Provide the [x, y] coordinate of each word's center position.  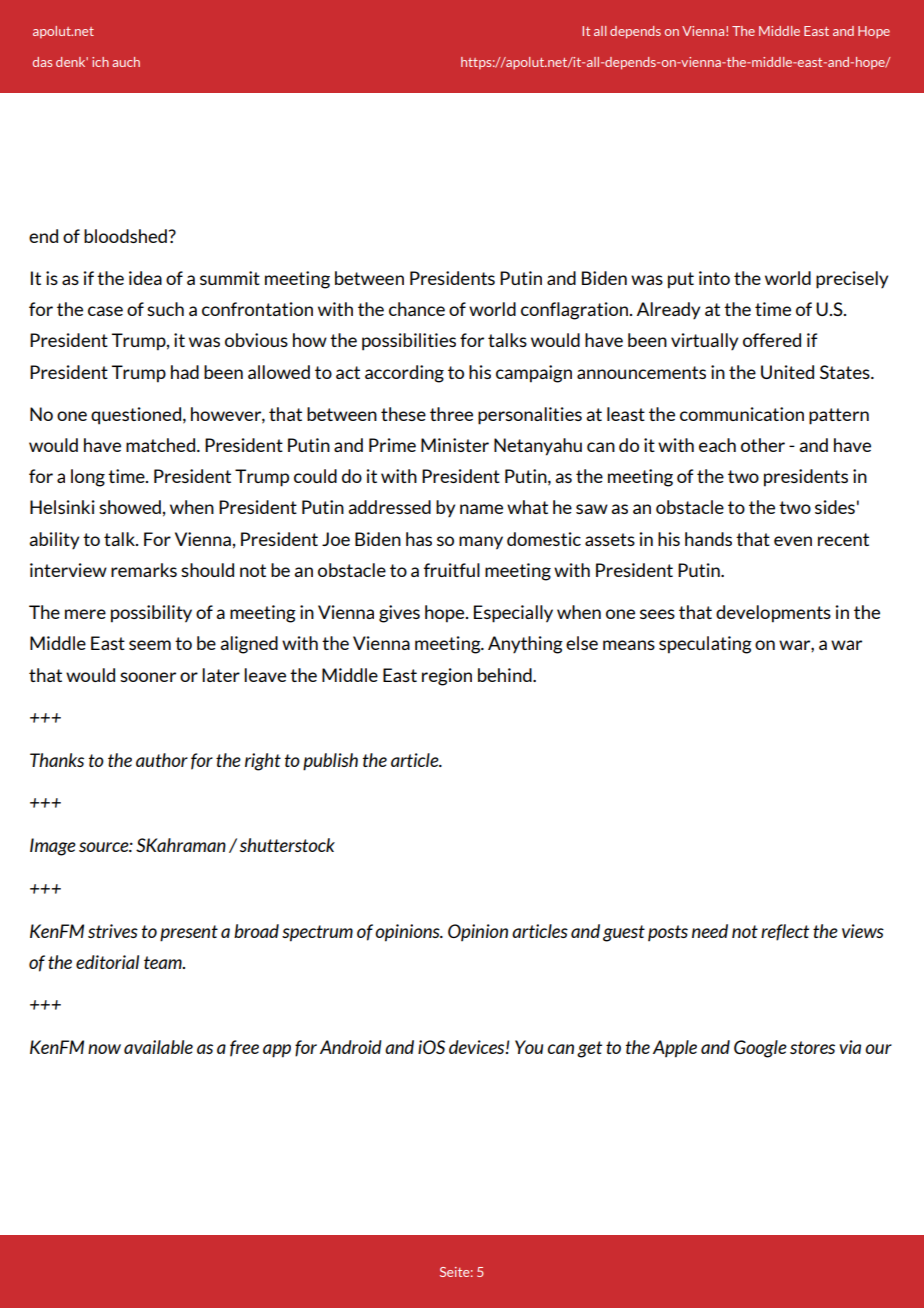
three [451, 414]
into [714, 278]
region [447, 677]
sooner [148, 677]
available [158, 1047]
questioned [136, 416]
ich [100, 62]
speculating [705, 645]
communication [742, 414]
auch [126, 62]
